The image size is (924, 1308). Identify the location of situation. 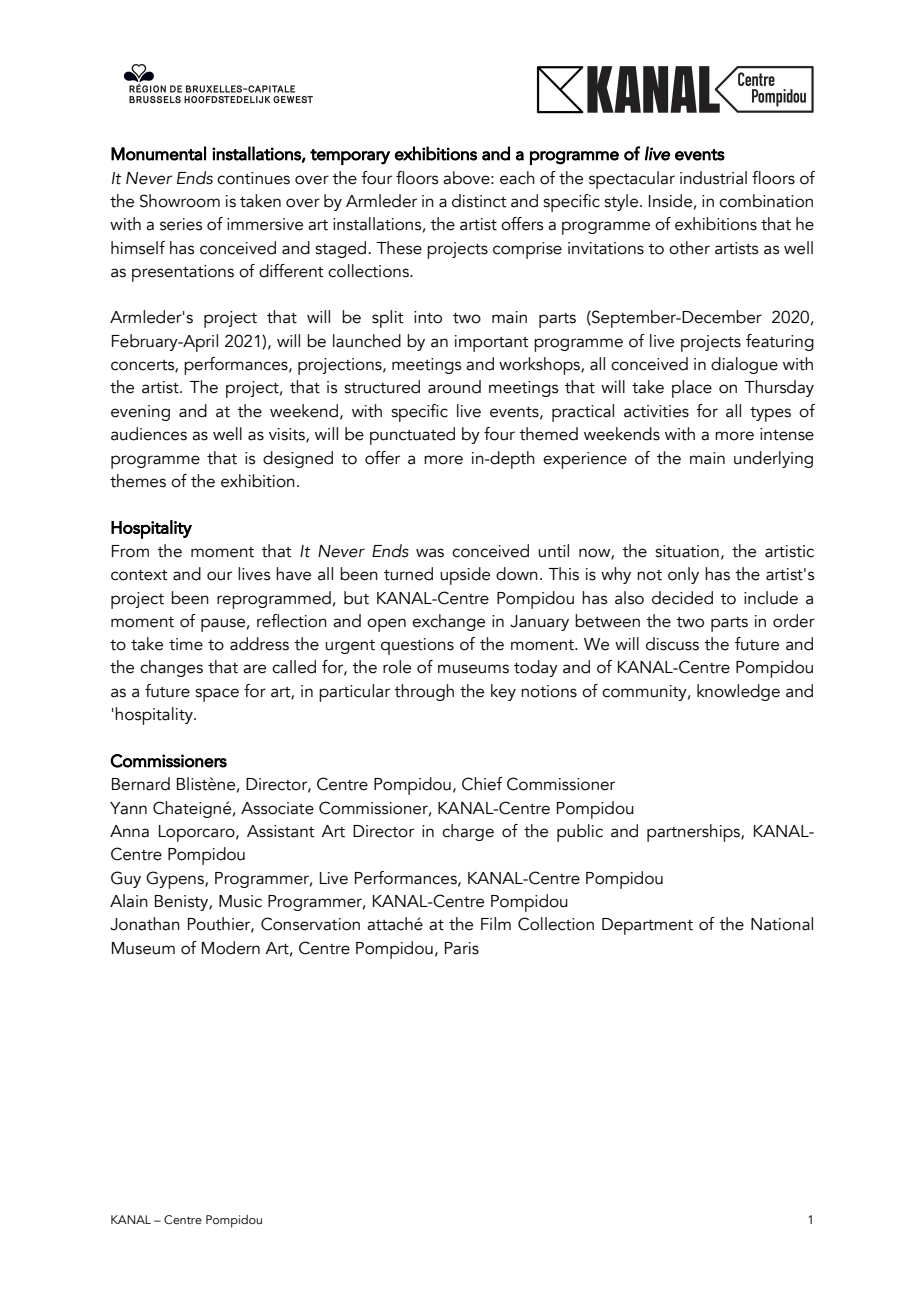
(687, 551).
